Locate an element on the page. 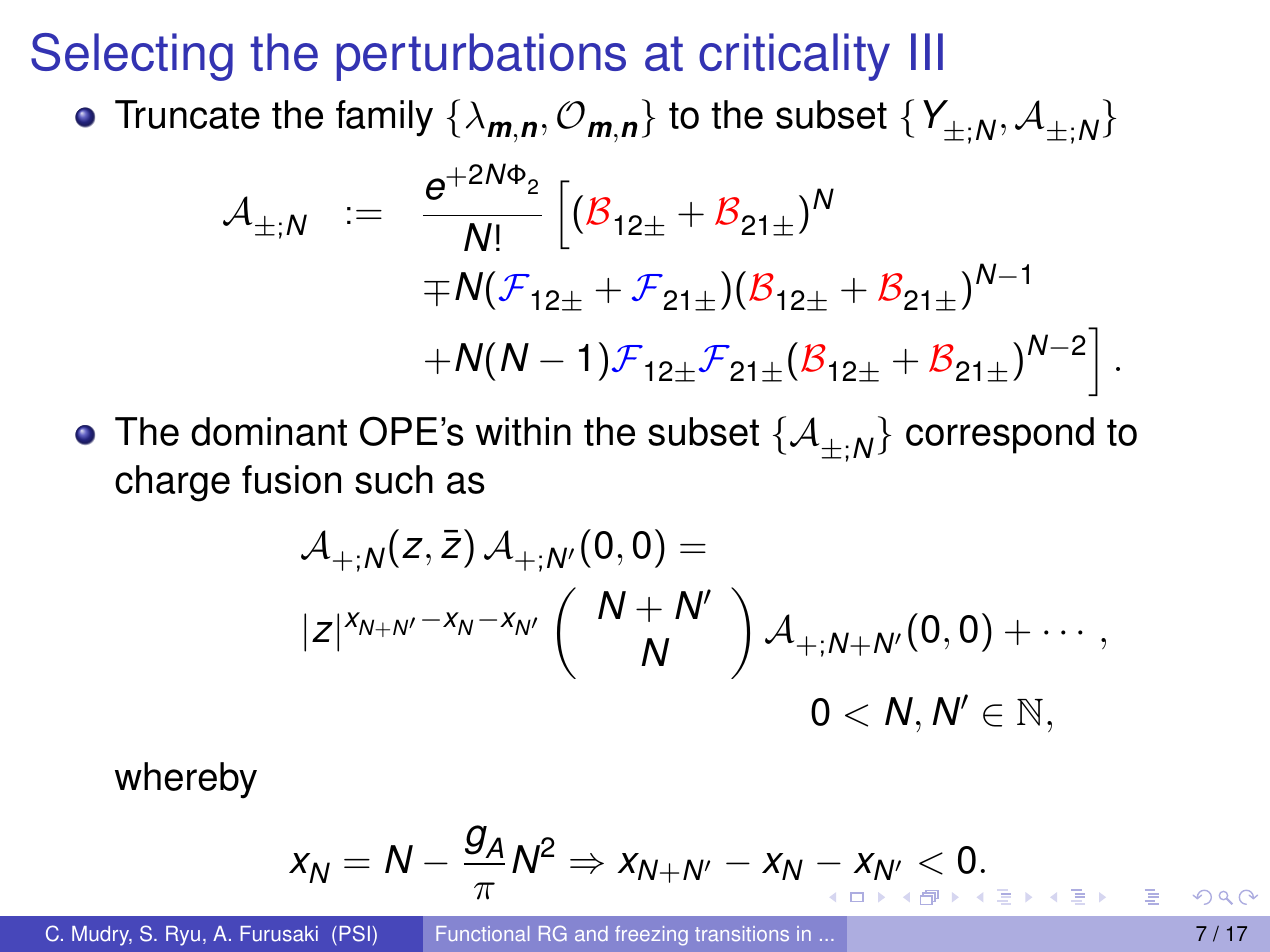 The width and height of the page is (1270, 952). dominant is located at coordinates (269, 431).
